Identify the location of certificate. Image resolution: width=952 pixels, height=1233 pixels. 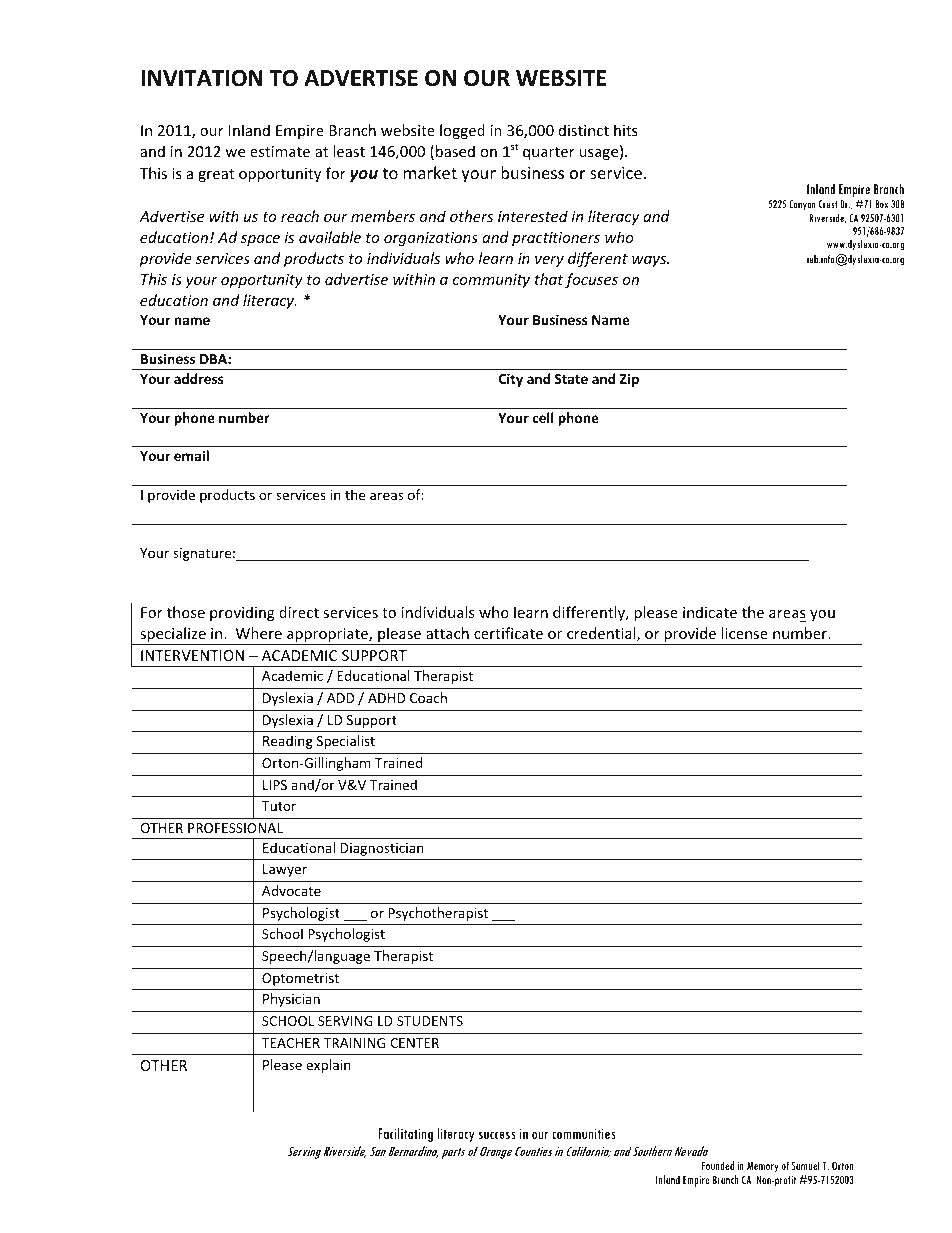
(508, 633).
